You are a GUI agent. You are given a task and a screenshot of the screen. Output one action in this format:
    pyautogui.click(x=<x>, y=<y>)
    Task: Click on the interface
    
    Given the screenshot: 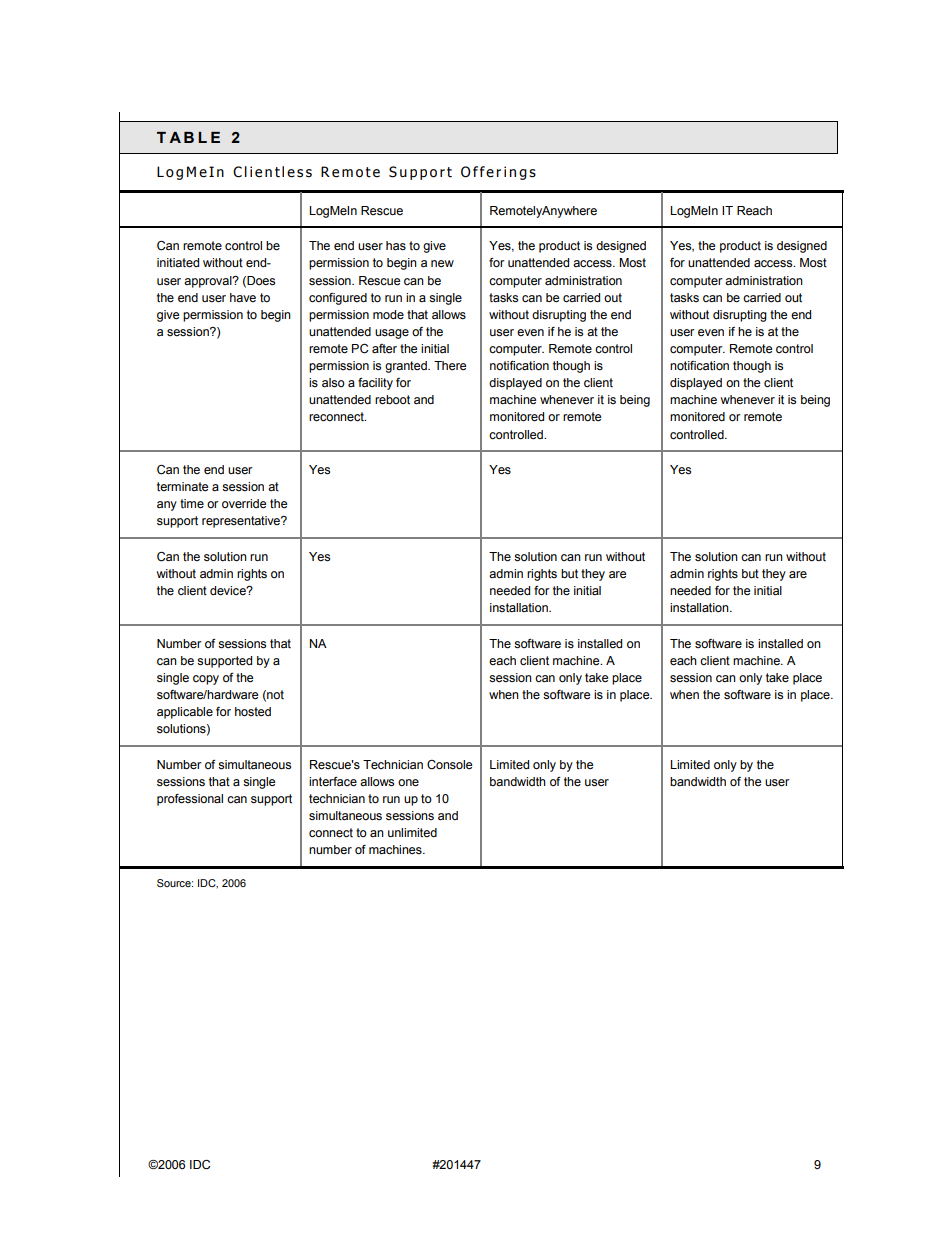 What is the action you would take?
    pyautogui.click(x=333, y=782)
